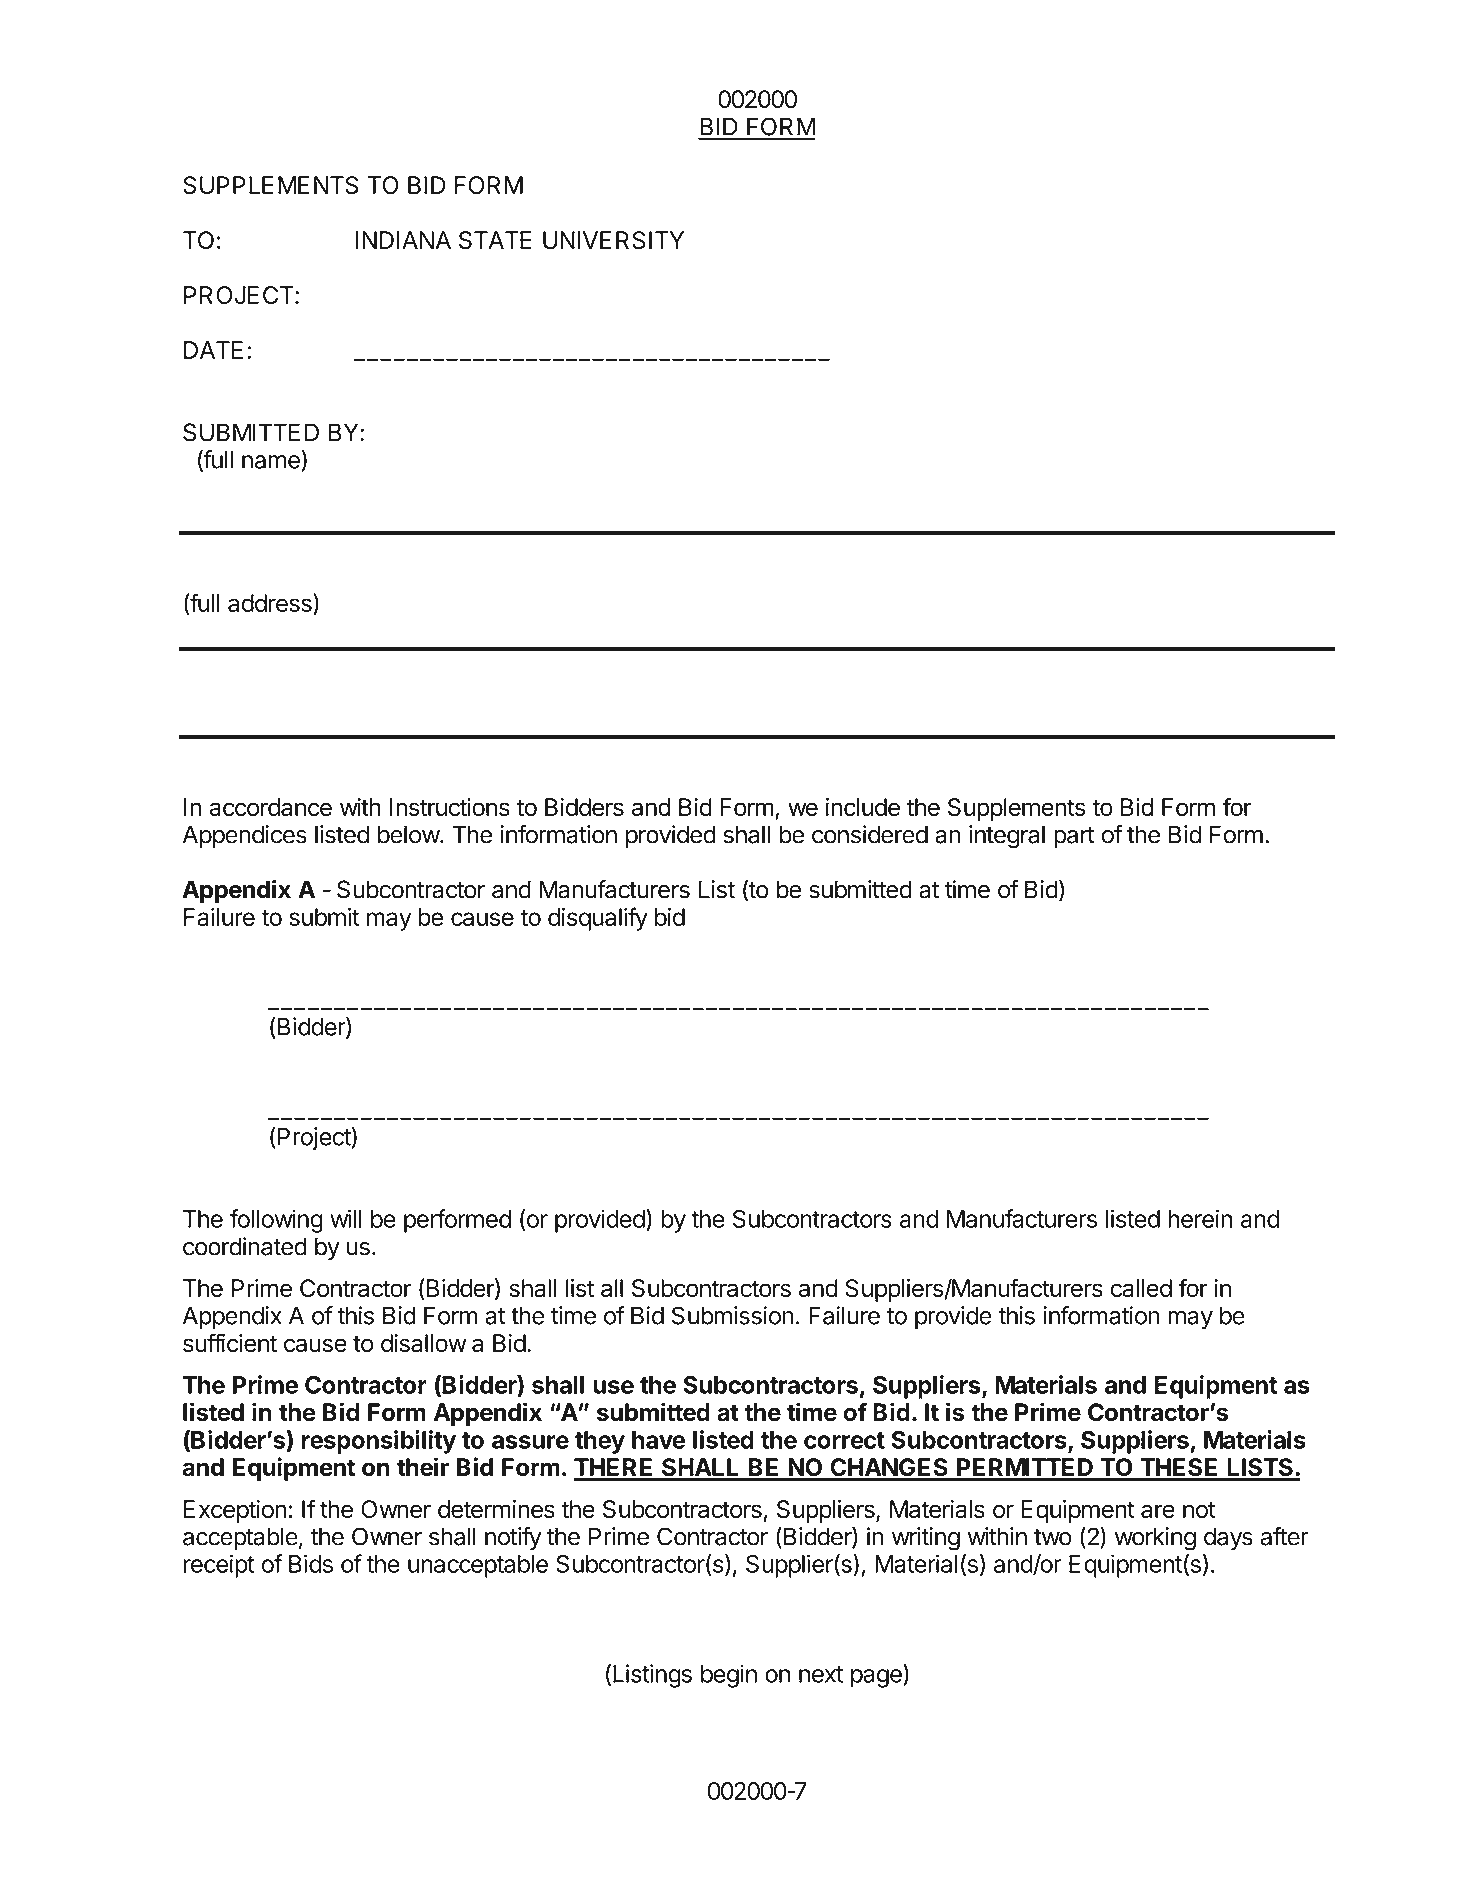 This screenshot has width=1461, height=1891. What do you see at coordinates (1200, 1218) in the screenshot?
I see `herein` at bounding box center [1200, 1218].
